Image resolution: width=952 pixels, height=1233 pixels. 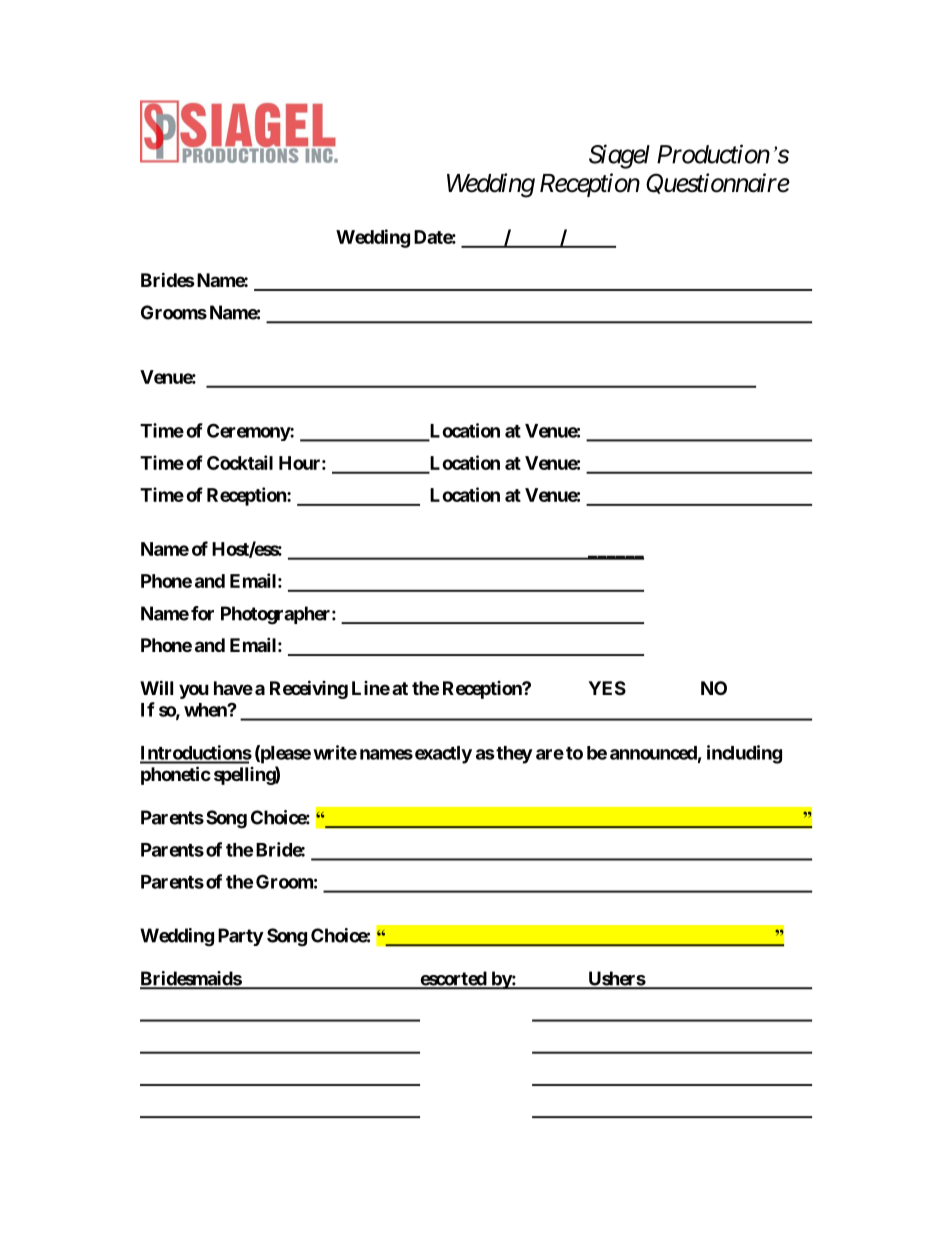 What do you see at coordinates (202, 613) in the screenshot?
I see `for` at bounding box center [202, 613].
